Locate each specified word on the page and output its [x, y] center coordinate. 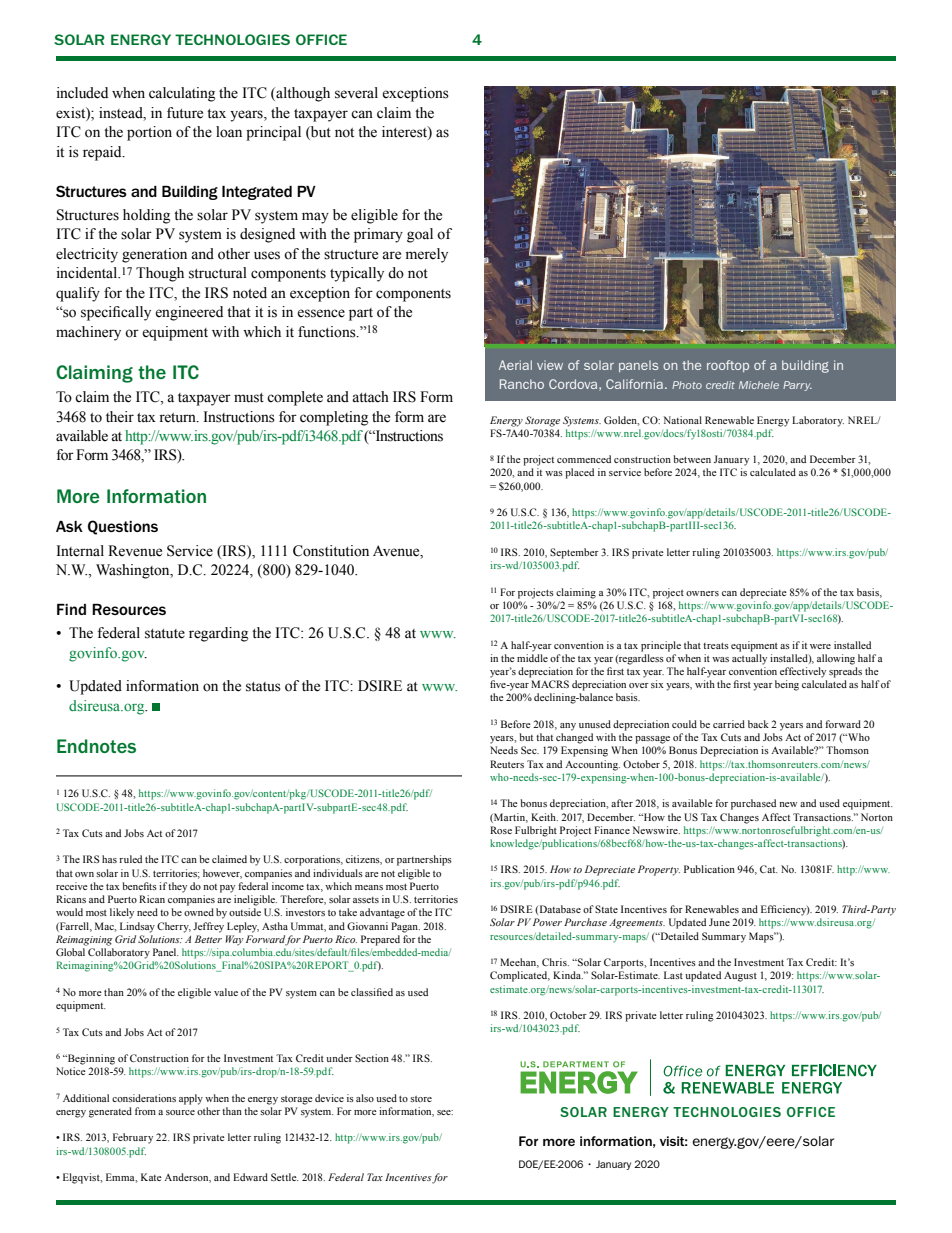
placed [579, 473]
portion [149, 133]
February [133, 1138]
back [758, 724]
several [356, 93]
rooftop [728, 366]
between [692, 459]
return [178, 418]
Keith [544, 817]
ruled [130, 859]
